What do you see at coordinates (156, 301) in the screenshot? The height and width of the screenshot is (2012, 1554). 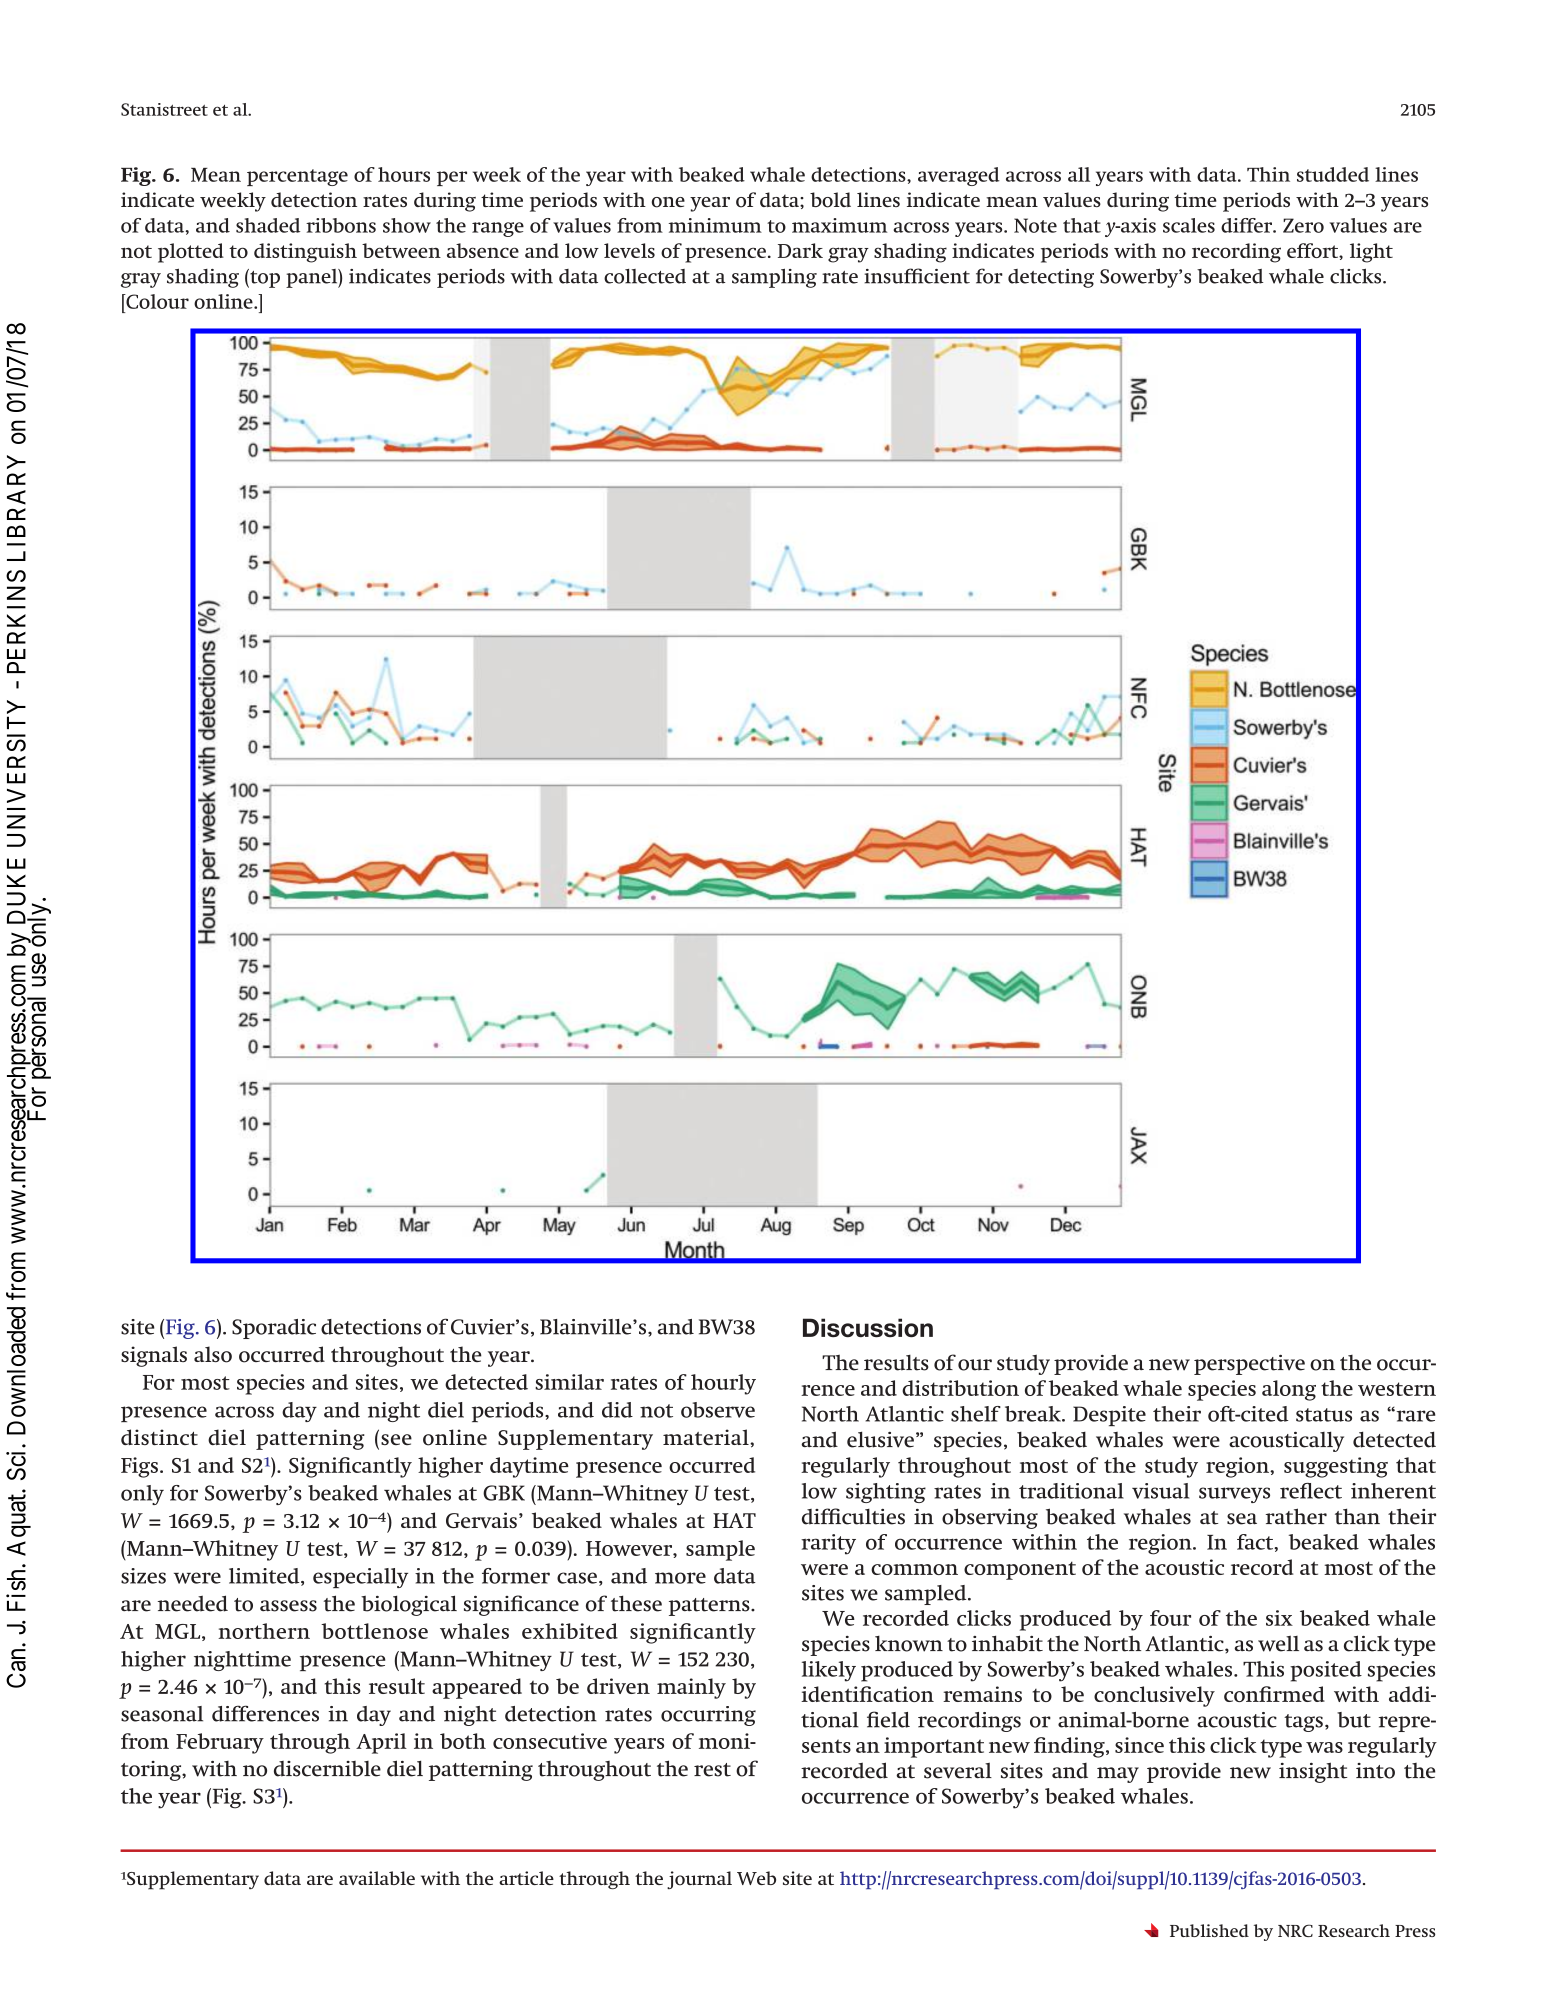 I see `Colour` at bounding box center [156, 301].
